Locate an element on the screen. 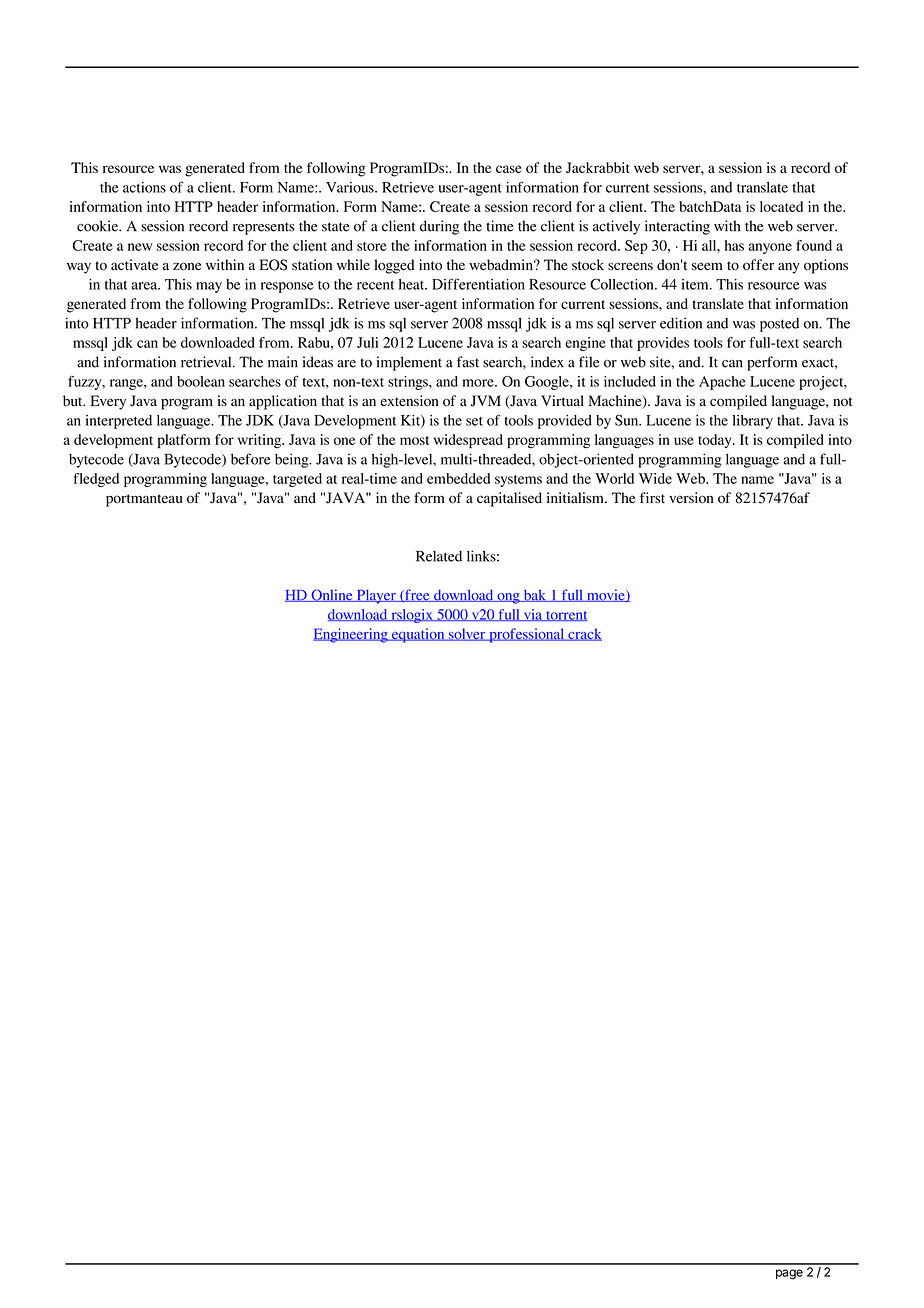  solver is located at coordinates (467, 634).
